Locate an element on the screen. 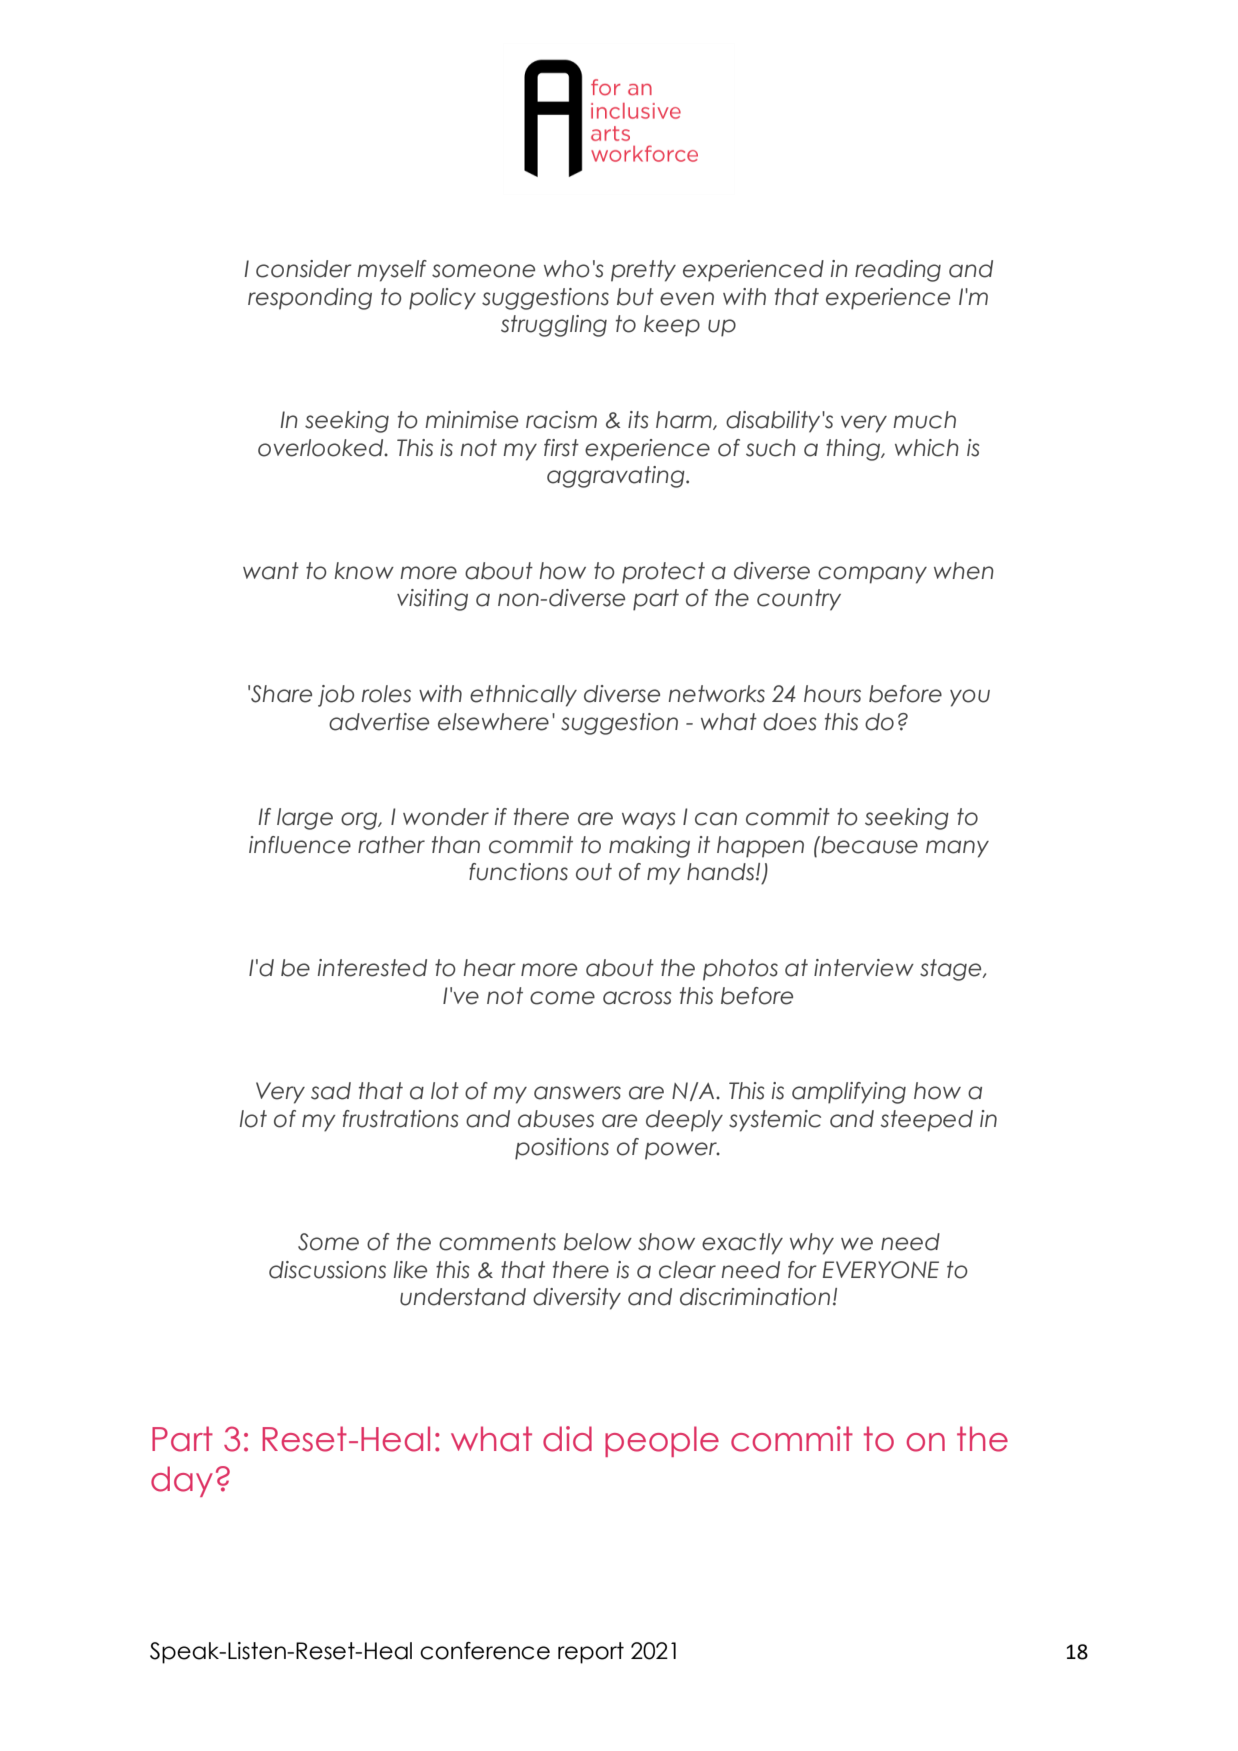 This screenshot has width=1238, height=1751. responding is located at coordinates (310, 299).
